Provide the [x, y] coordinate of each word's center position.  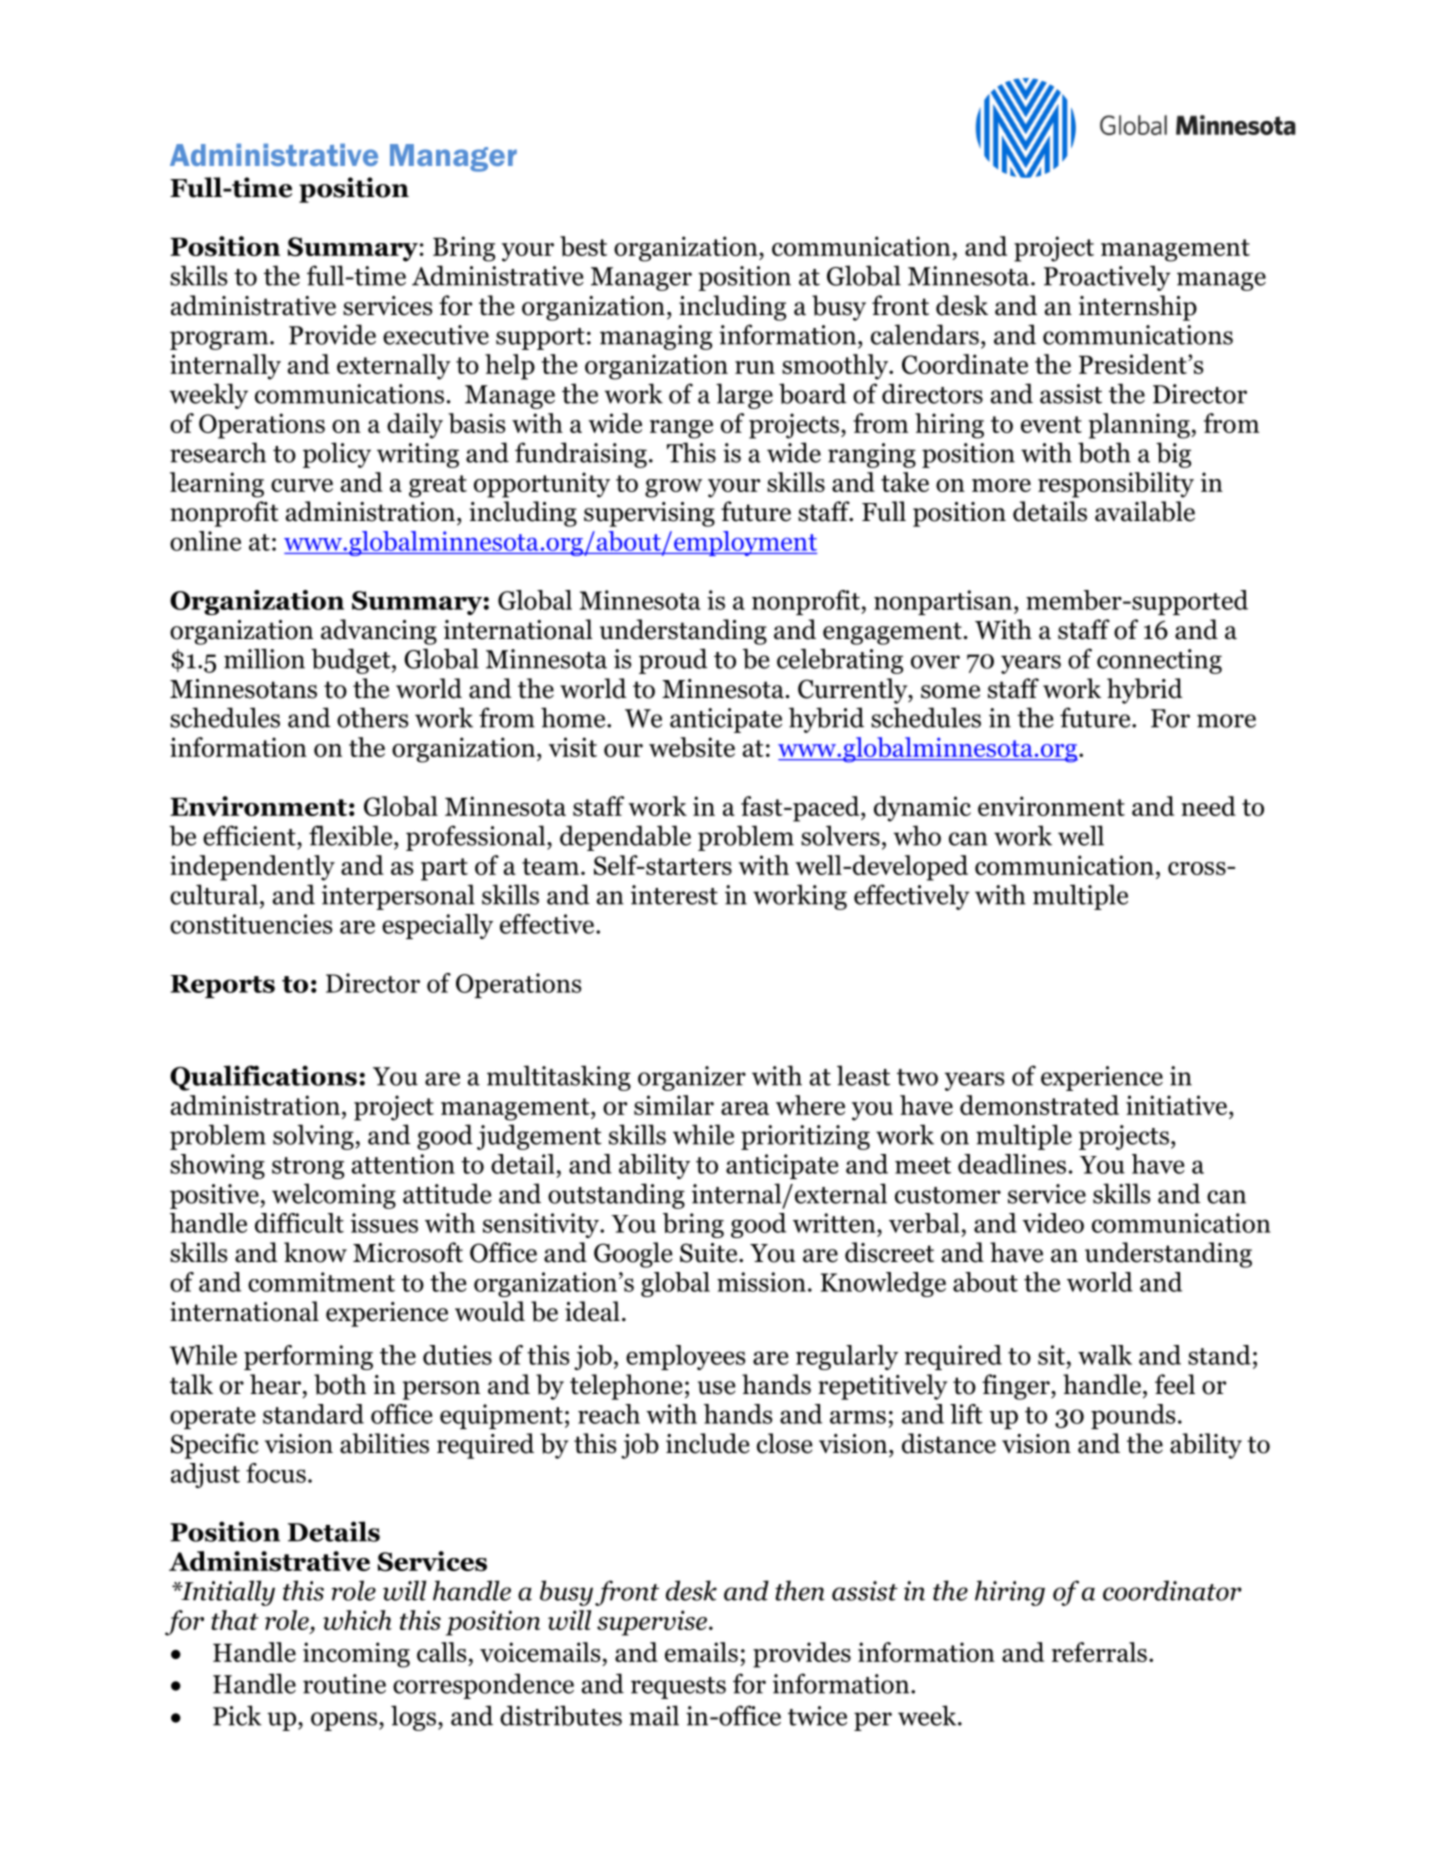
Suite [710, 1253]
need [1208, 806]
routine [344, 1684]
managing [656, 337]
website [692, 747]
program [220, 340]
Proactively [1107, 278]
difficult [299, 1223]
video [1053, 1223]
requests [678, 1688]
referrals [1099, 1652]
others [372, 717]
